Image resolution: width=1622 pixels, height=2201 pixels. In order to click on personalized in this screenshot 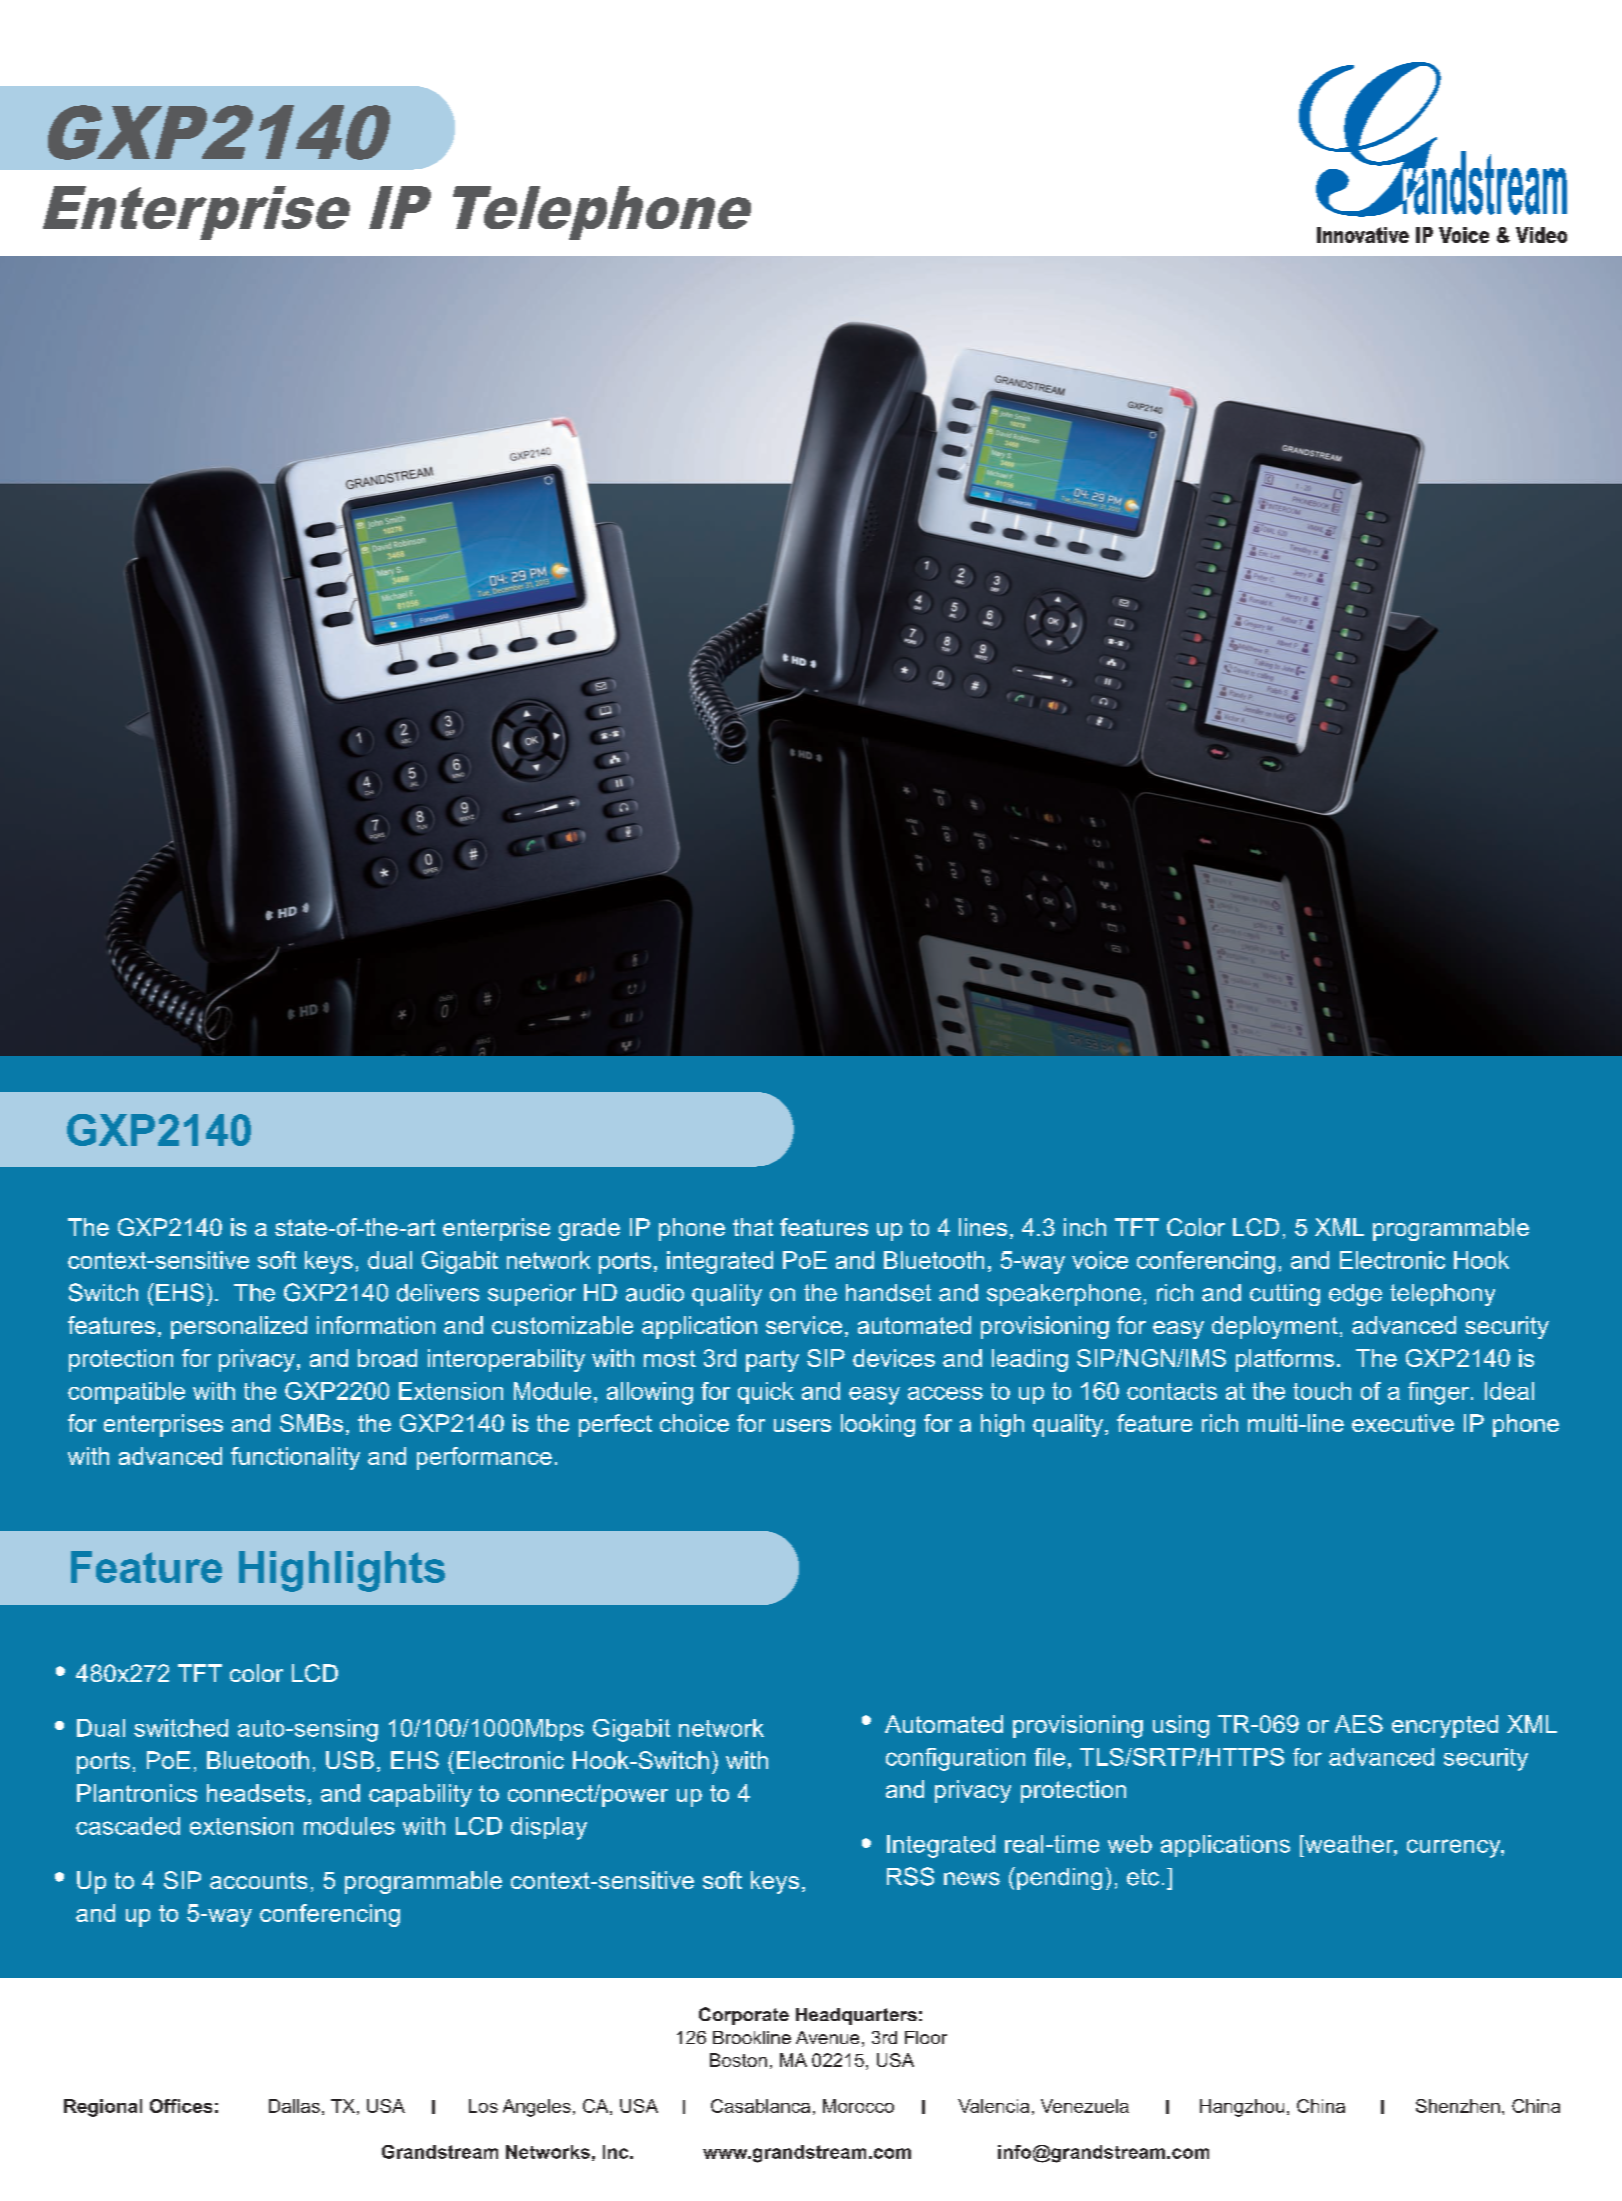, I will do `click(239, 1327)`.
